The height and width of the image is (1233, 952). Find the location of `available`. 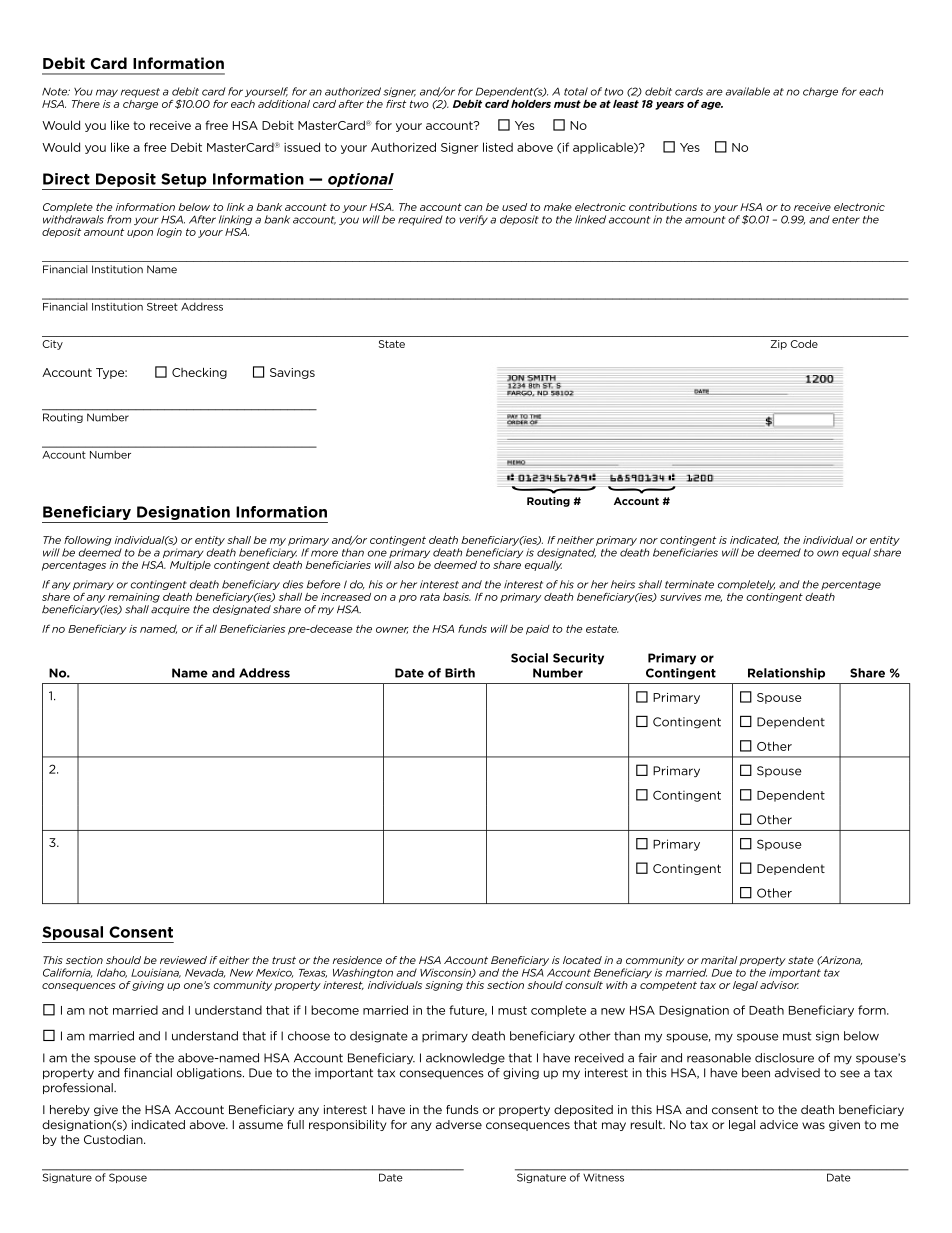

available is located at coordinates (748, 91).
